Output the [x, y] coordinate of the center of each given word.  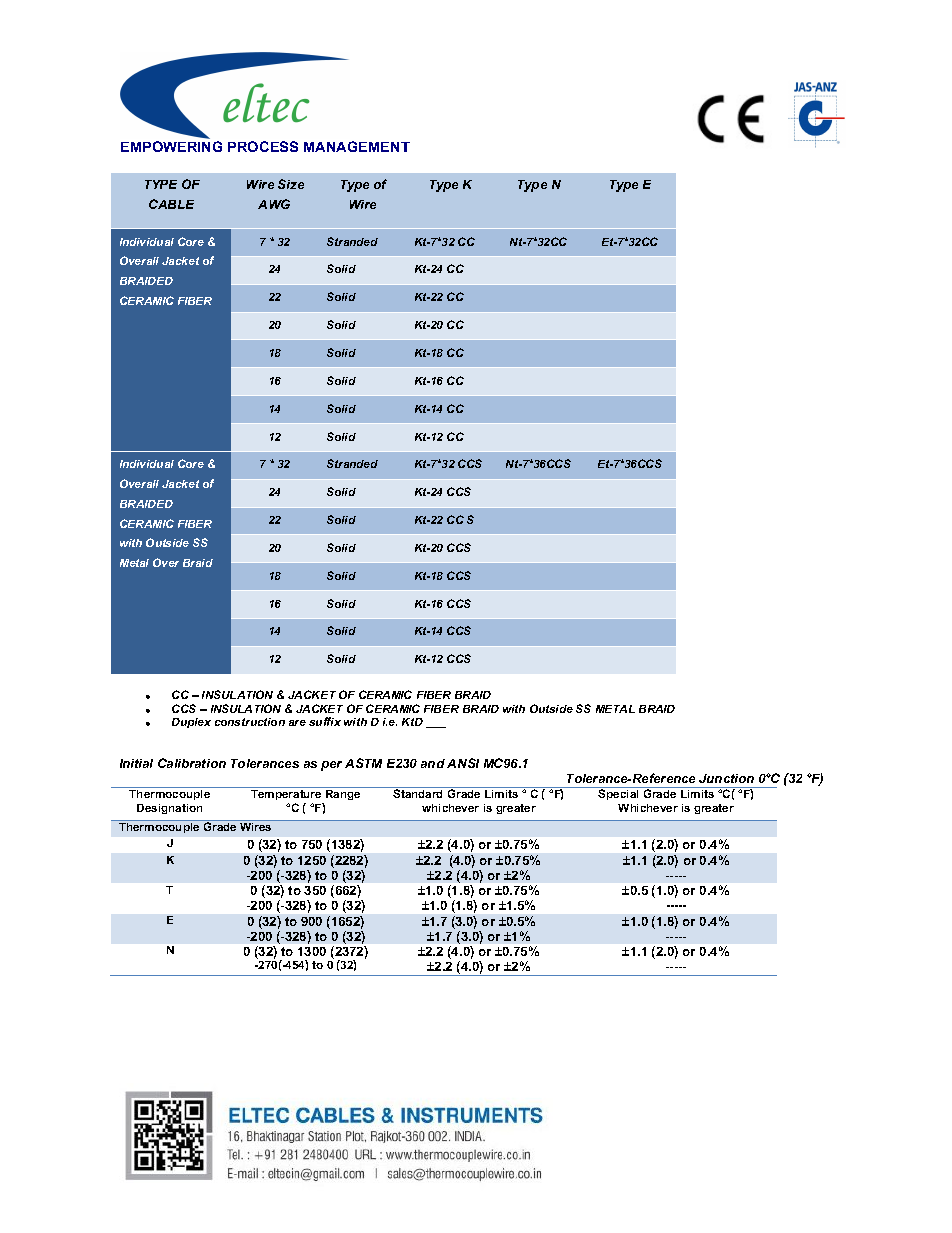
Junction [726, 778]
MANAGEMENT [357, 146]
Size [291, 184]
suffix [325, 721]
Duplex [191, 723]
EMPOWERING [171, 146]
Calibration [192, 763]
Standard [418, 792]
